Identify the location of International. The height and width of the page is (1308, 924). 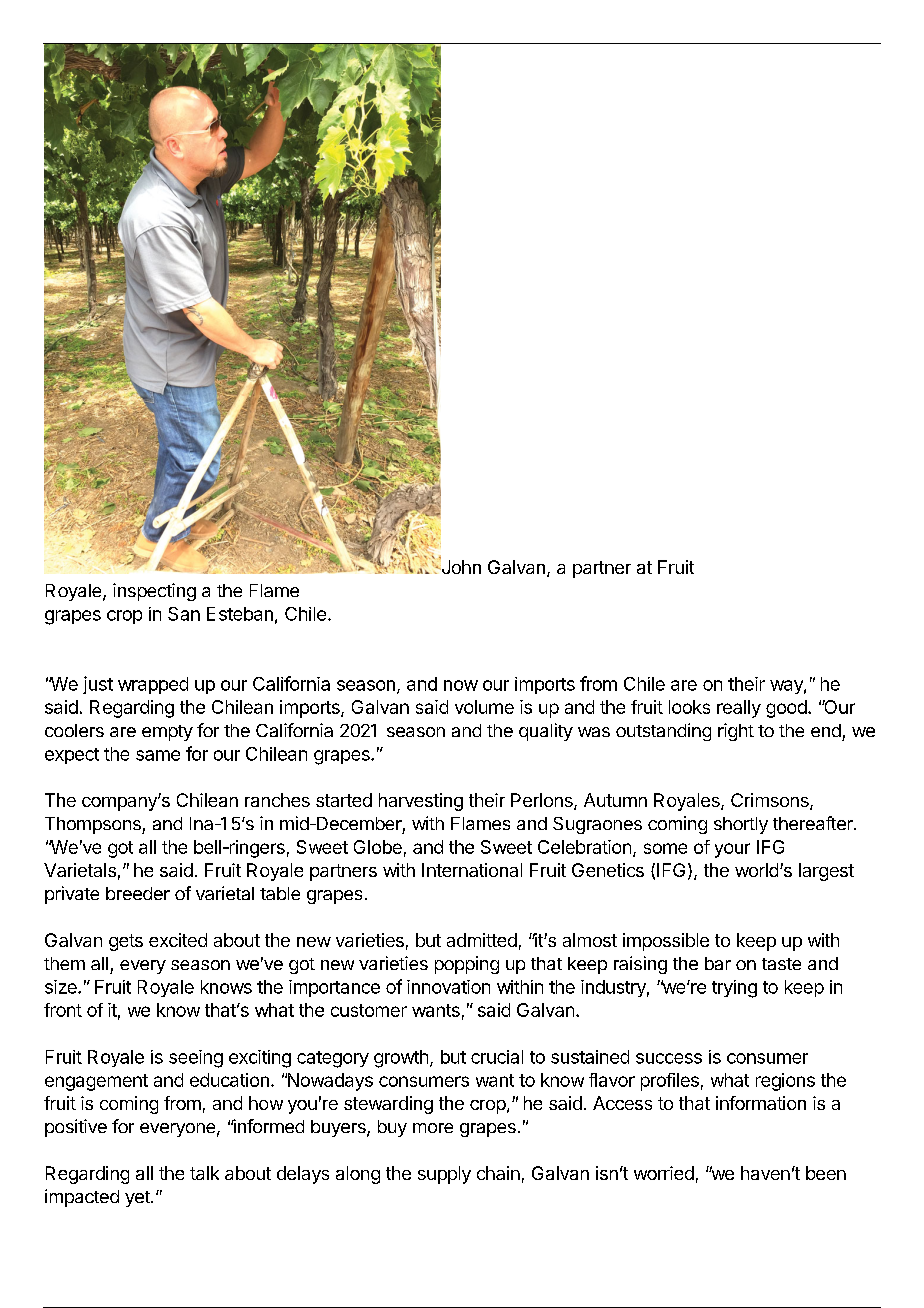
(472, 870).
